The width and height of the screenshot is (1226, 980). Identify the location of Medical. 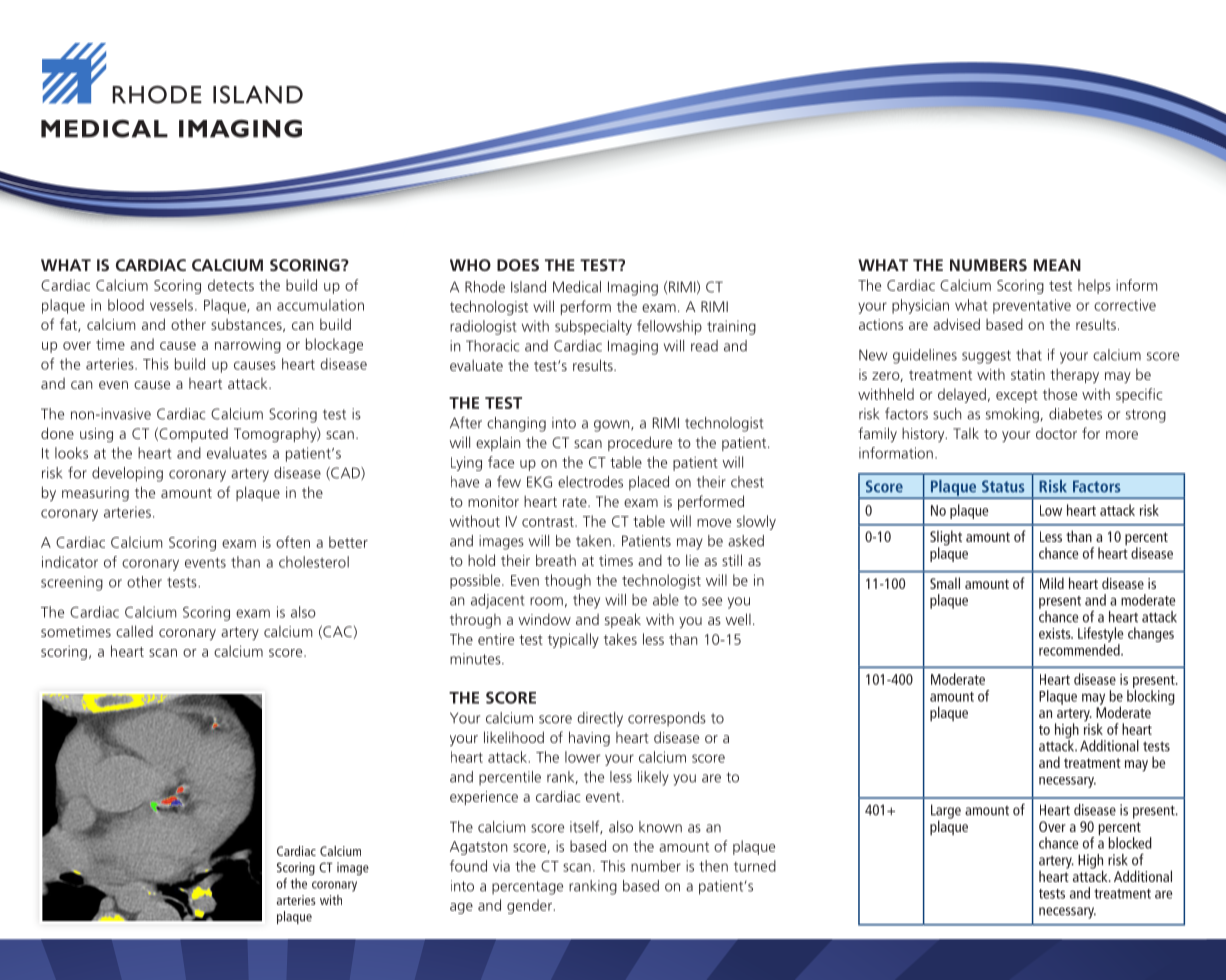
(577, 287).
